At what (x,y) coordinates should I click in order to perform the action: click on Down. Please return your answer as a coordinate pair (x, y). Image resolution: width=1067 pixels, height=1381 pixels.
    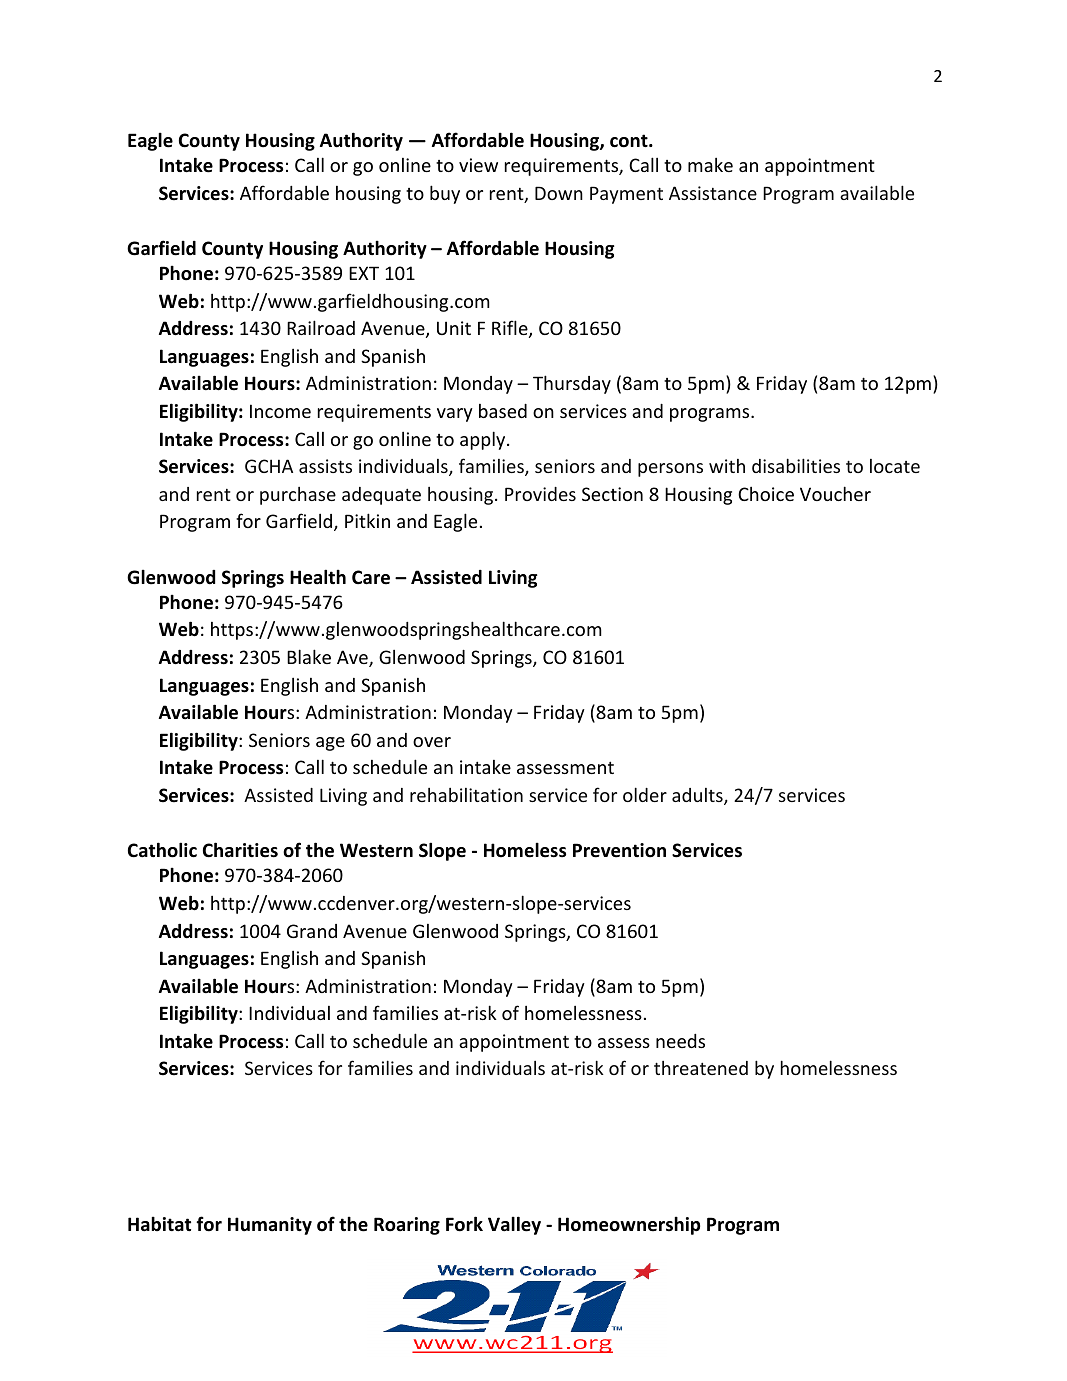
    Looking at the image, I should click on (559, 193).
